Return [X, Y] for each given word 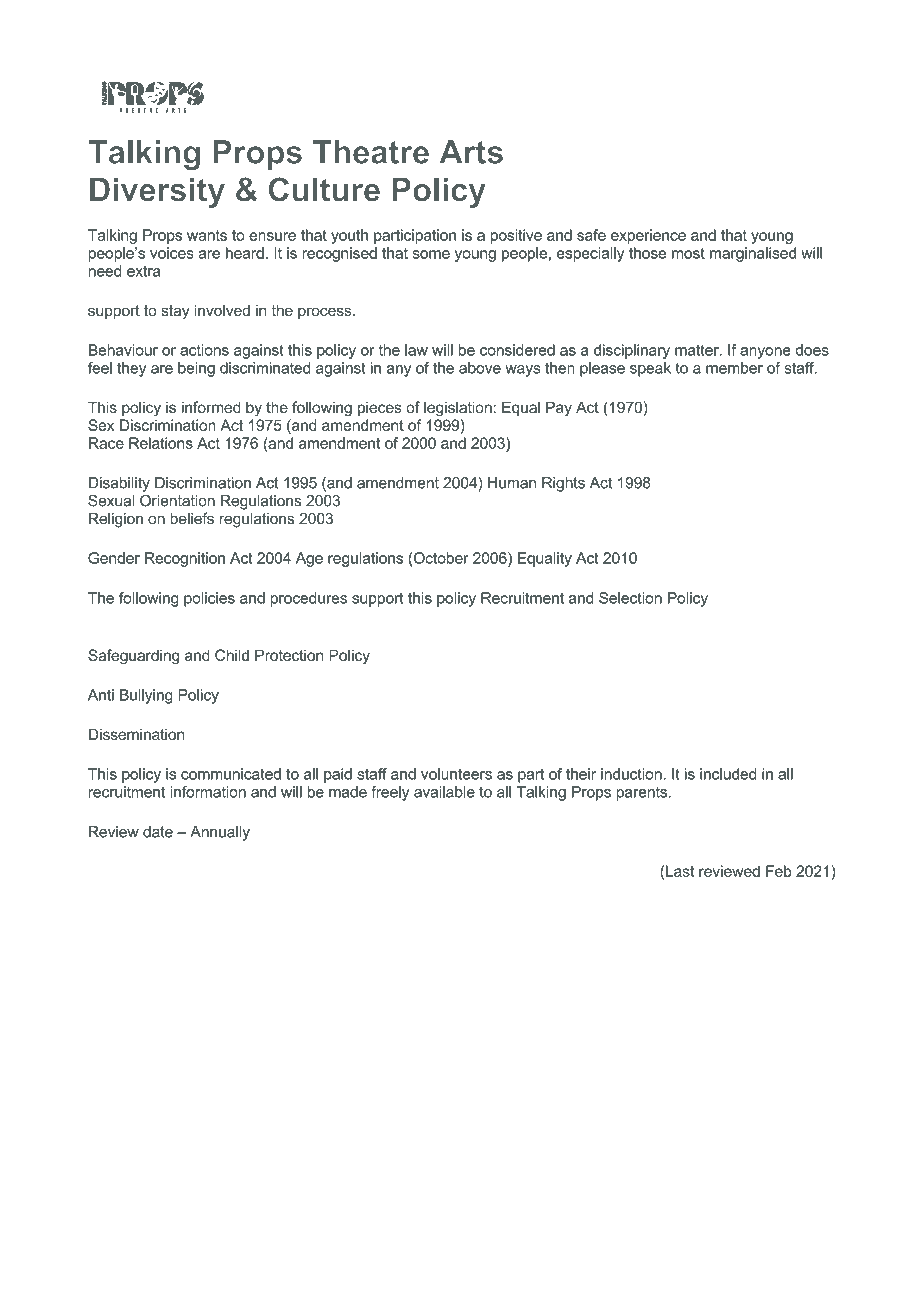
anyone [765, 353]
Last [680, 871]
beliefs [192, 518]
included [728, 774]
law [416, 350]
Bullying [146, 696]
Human [512, 483]
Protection [289, 655]
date [158, 832]
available [444, 792]
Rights [563, 484]
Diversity [157, 193]
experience [648, 236]
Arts [471, 152]
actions [204, 350]
